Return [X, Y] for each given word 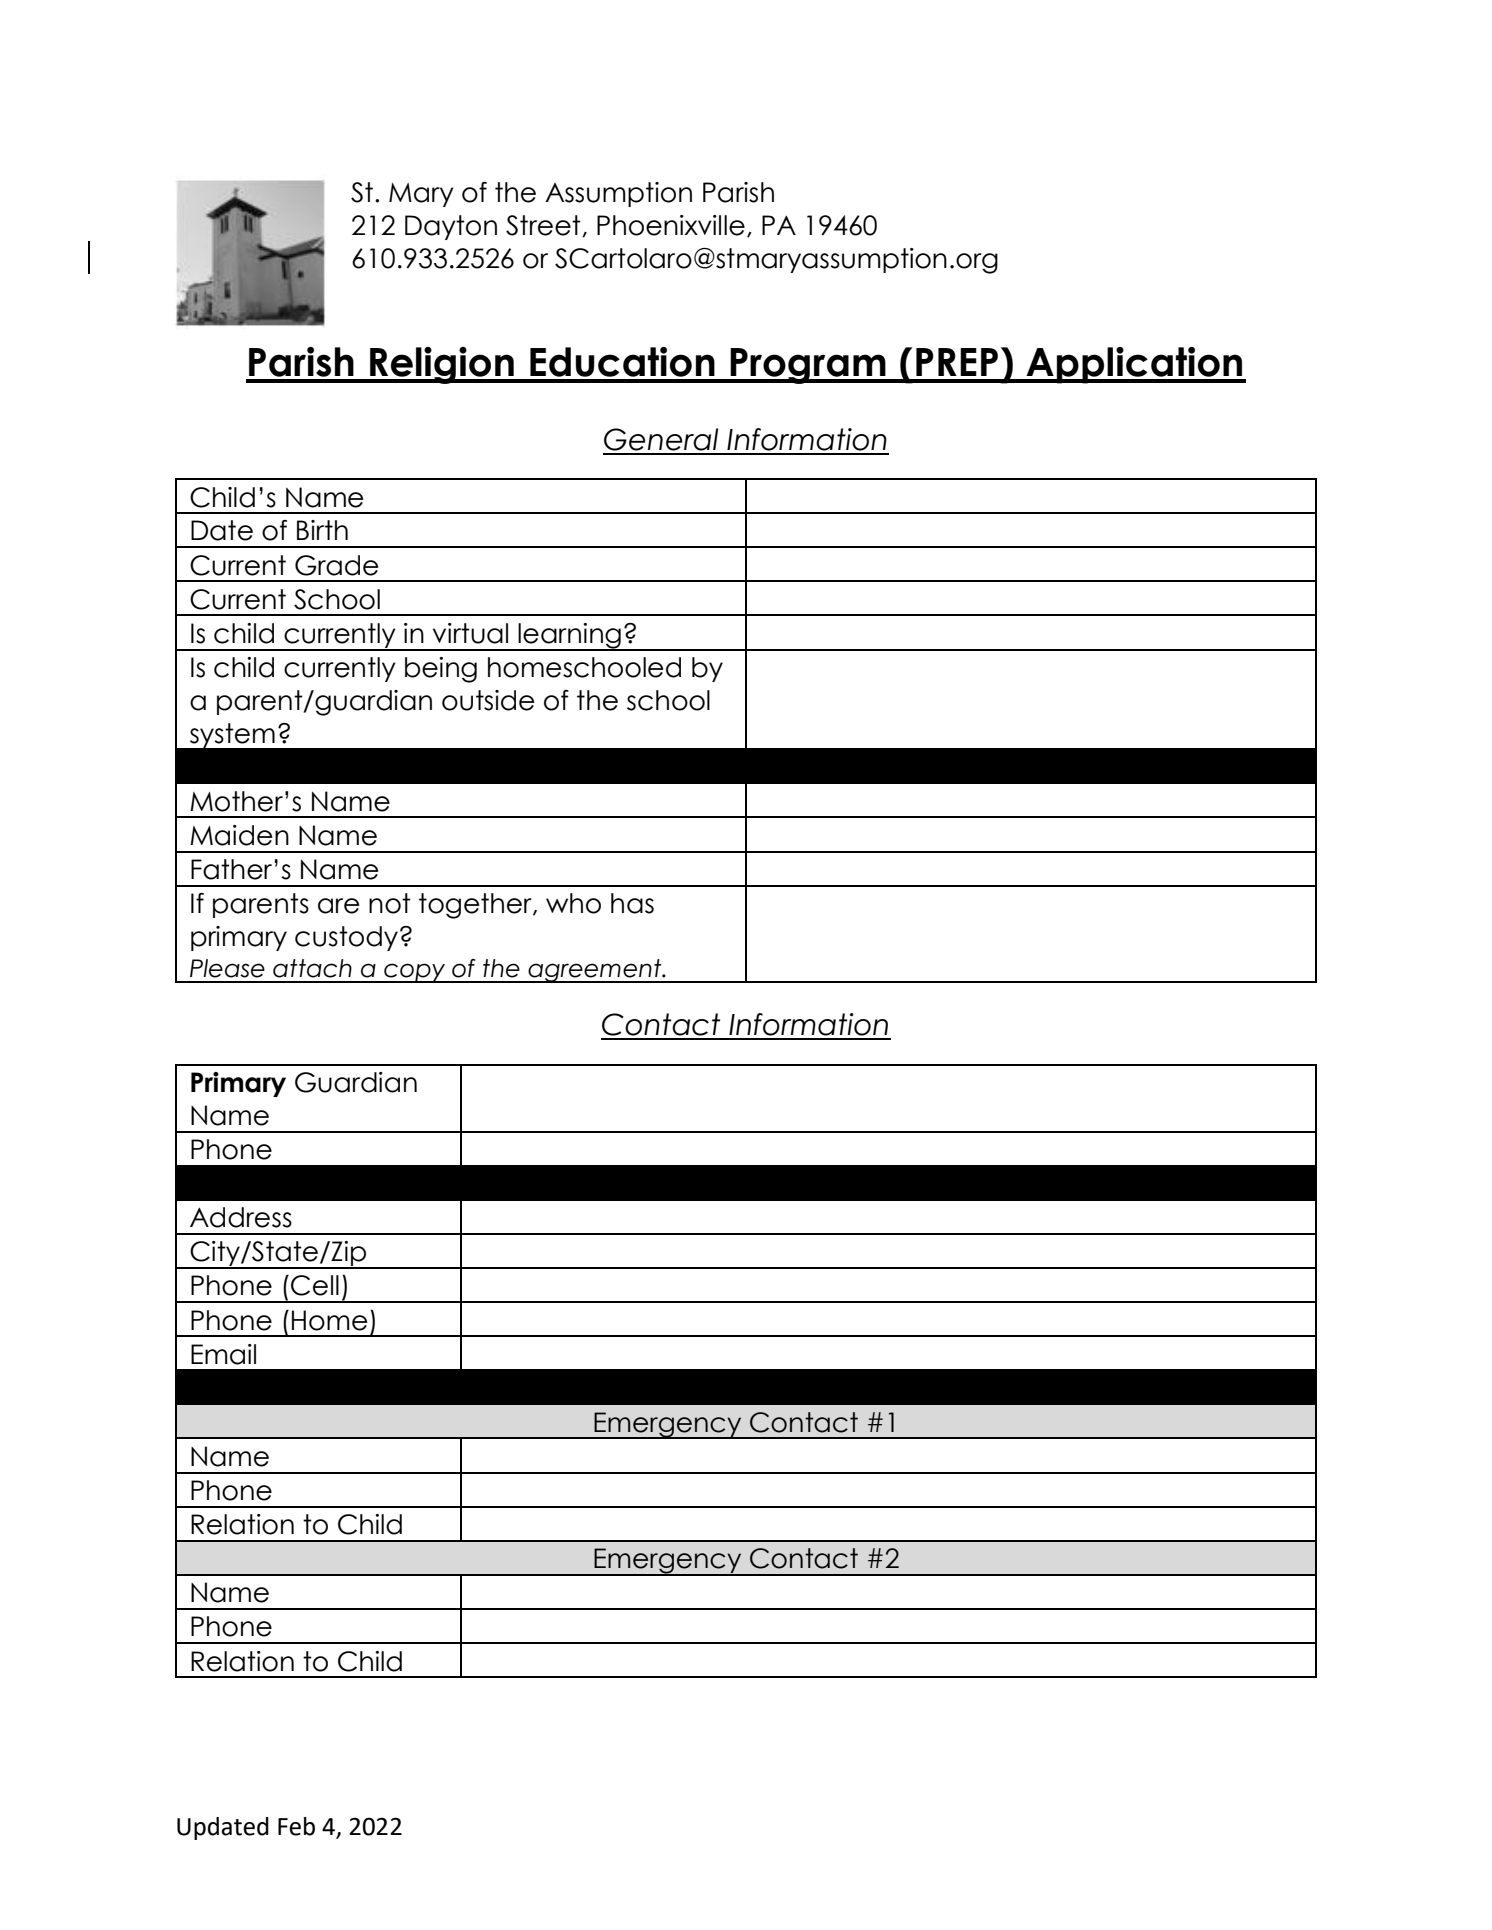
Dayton [451, 227]
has [632, 903]
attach [312, 968]
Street [544, 226]
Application [1134, 365]
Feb [296, 1826]
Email [223, 1354]
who [573, 903]
